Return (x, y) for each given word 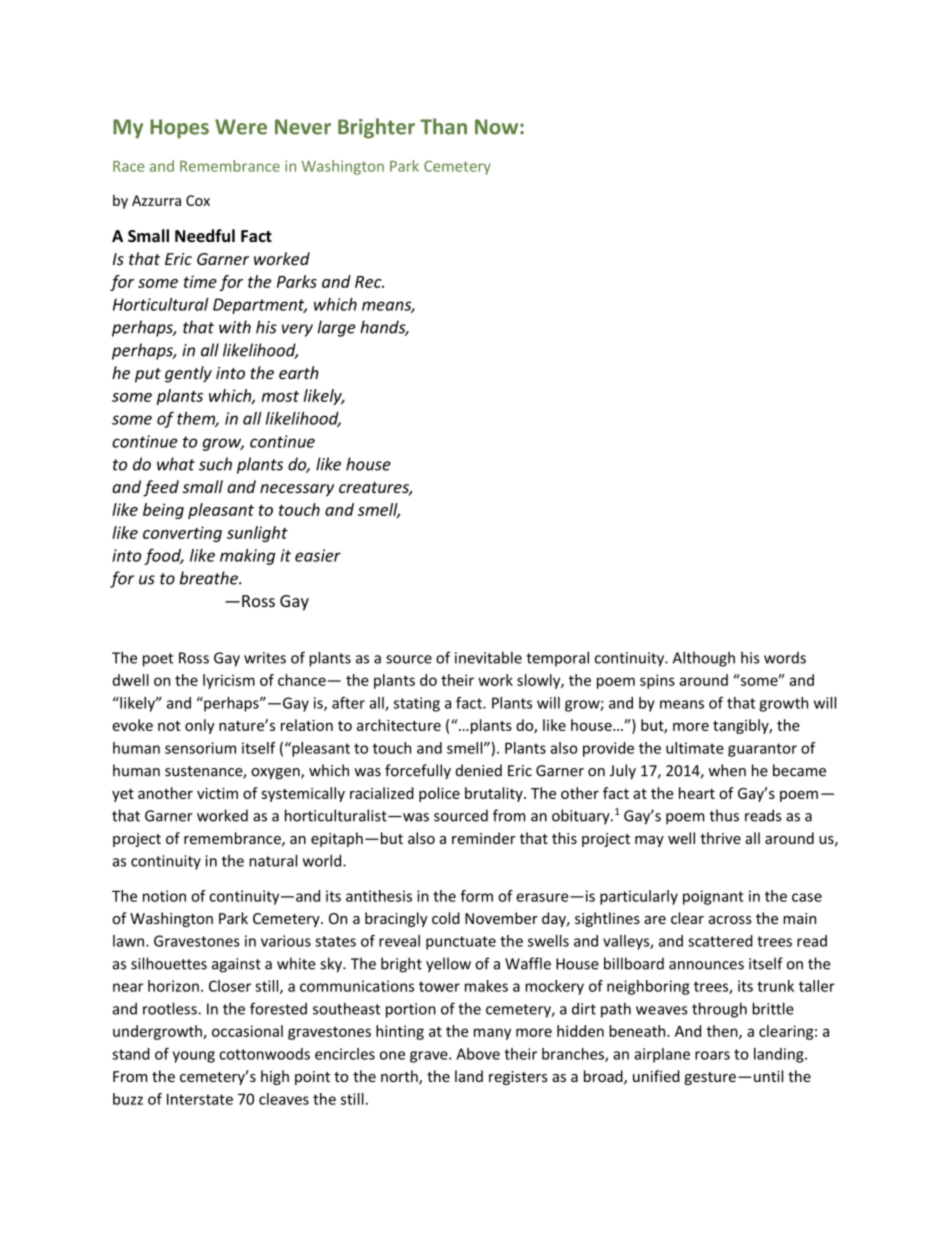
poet (158, 660)
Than (443, 126)
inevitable (488, 657)
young (194, 1057)
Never (303, 127)
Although (704, 659)
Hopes (179, 129)
